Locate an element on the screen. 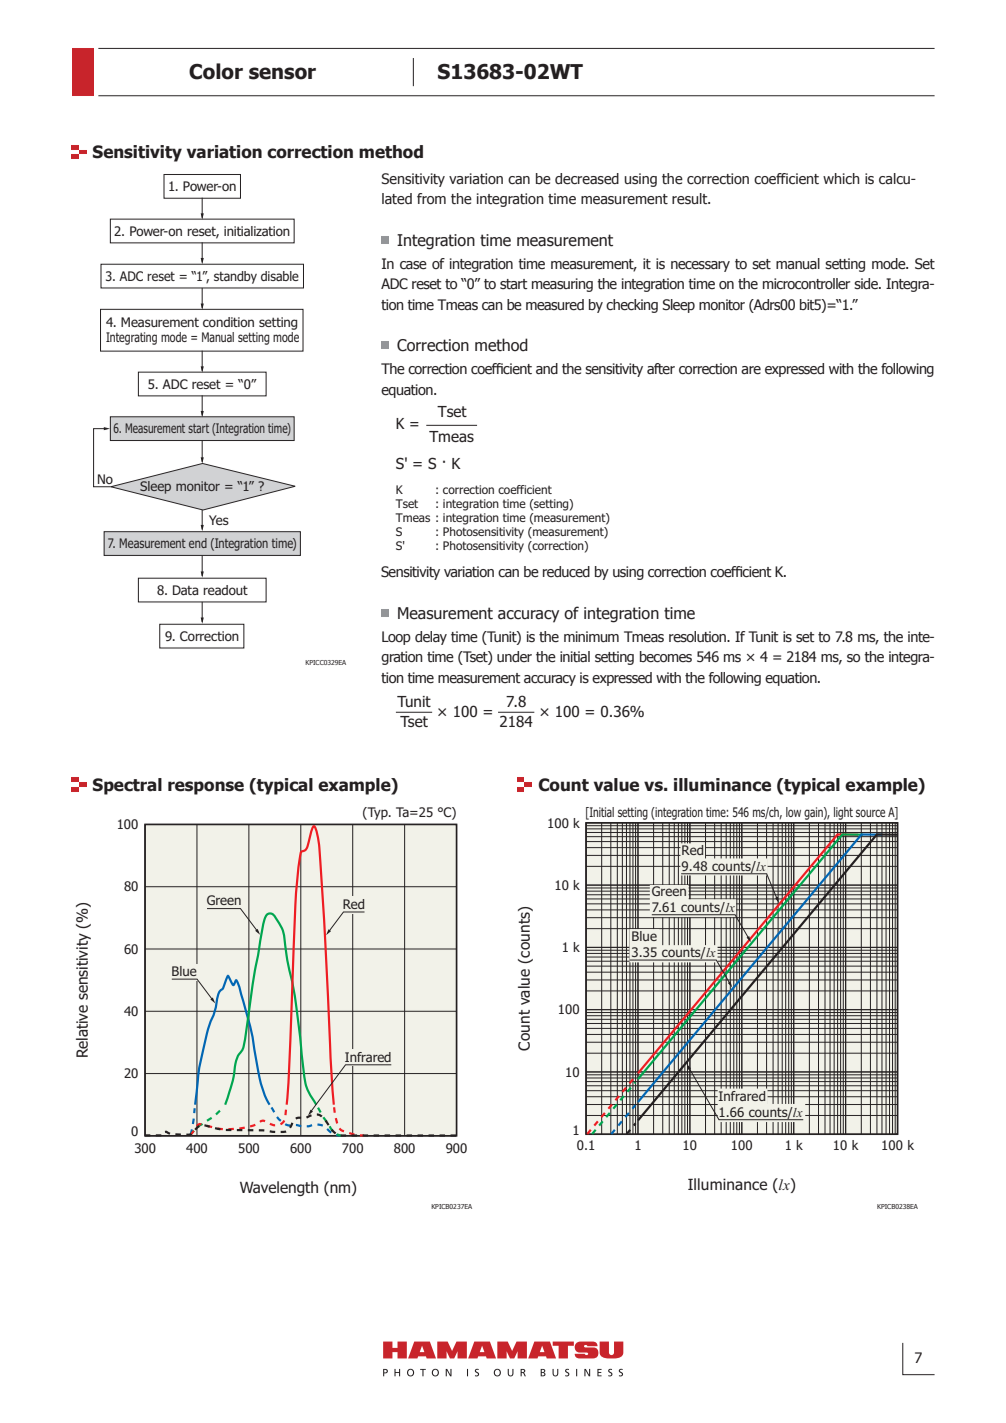  Wavelength is located at coordinates (279, 1188).
